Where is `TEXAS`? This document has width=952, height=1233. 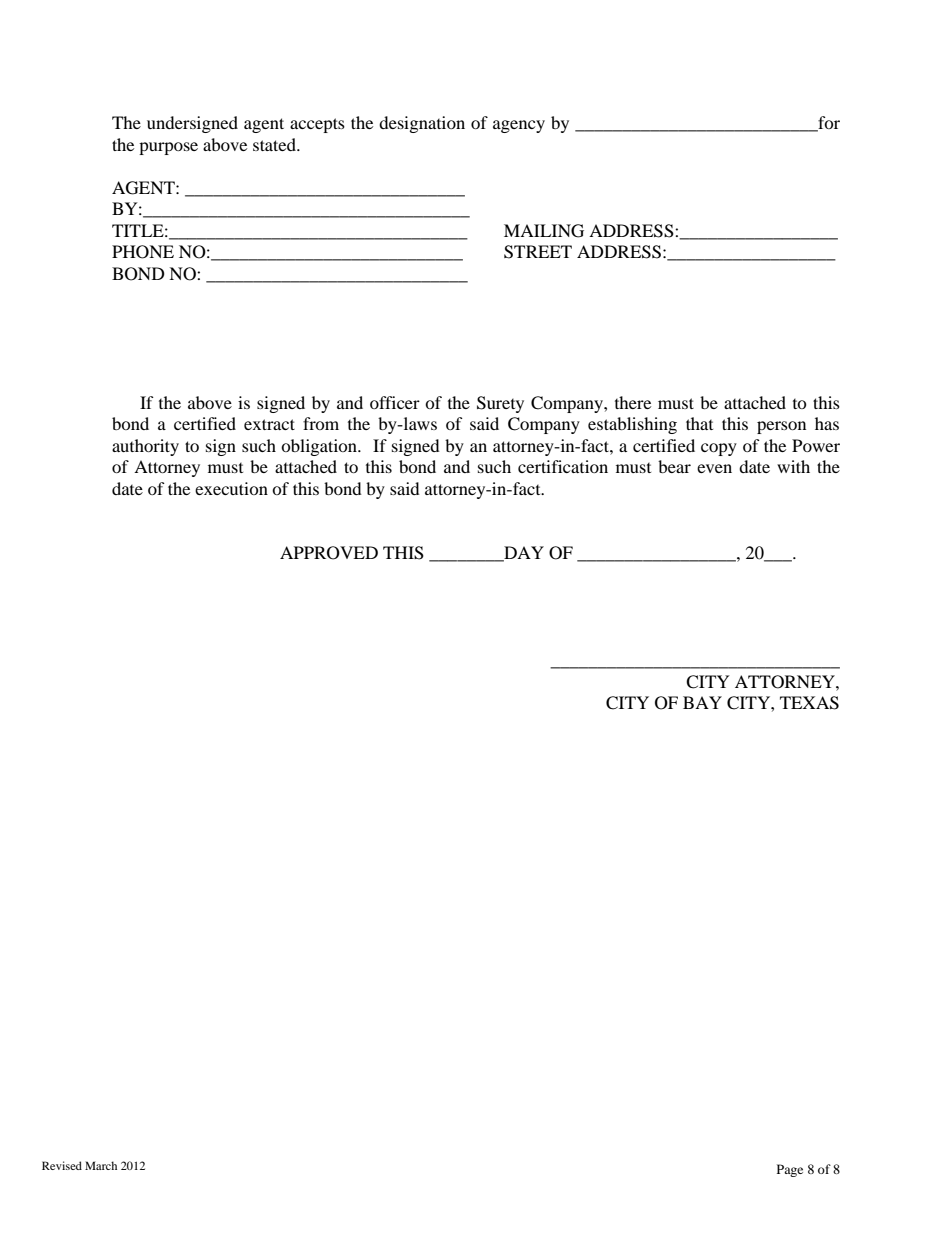
TEXAS is located at coordinates (809, 703).
